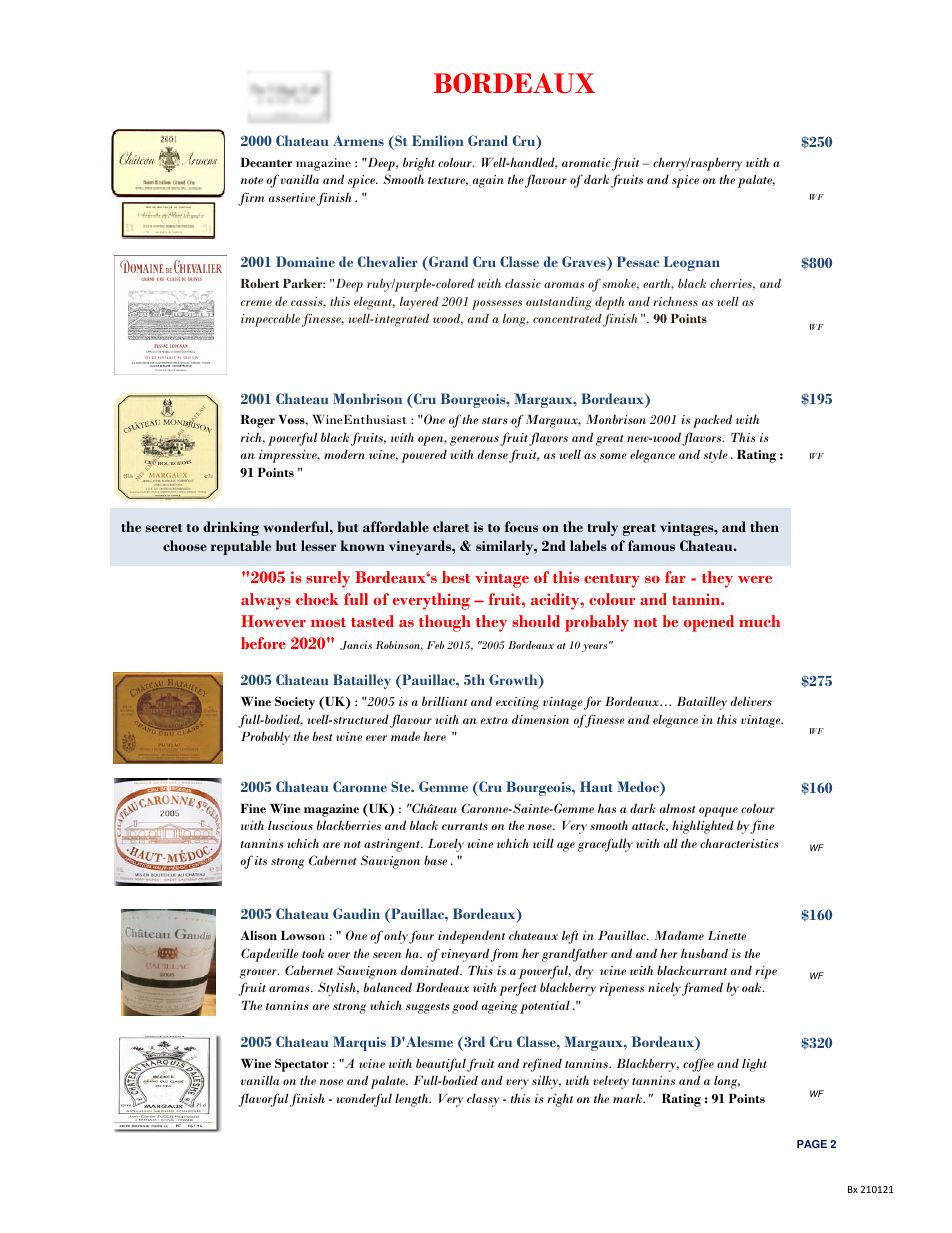  What do you see at coordinates (263, 1100) in the screenshot?
I see `flavorful` at bounding box center [263, 1100].
